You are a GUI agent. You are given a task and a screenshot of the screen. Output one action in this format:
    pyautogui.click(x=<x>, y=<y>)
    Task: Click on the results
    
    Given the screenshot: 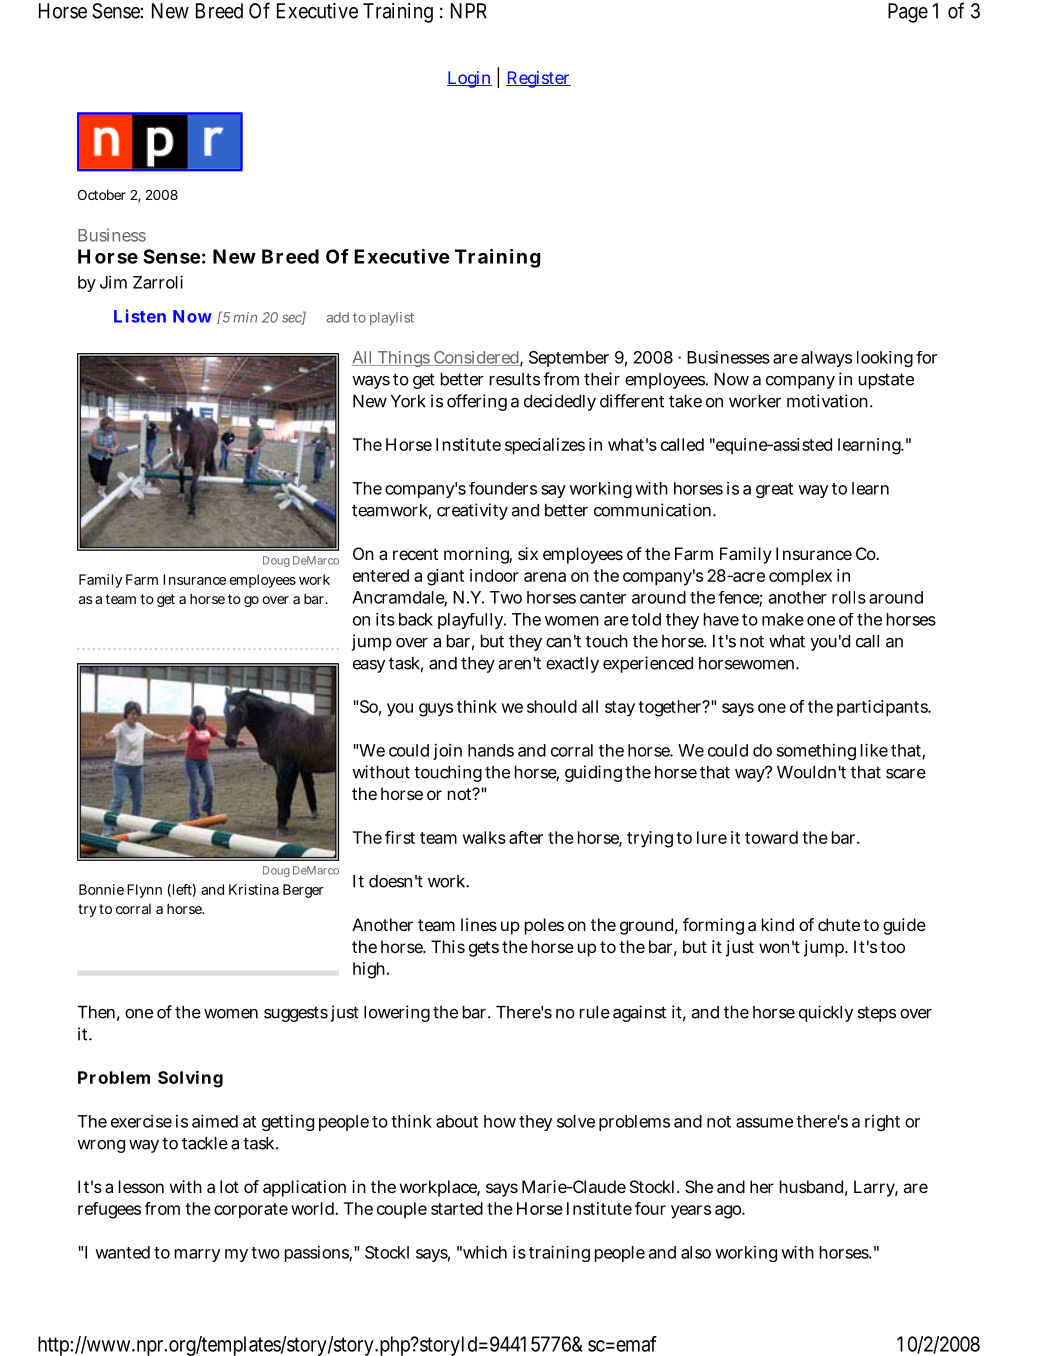 What is the action you would take?
    pyautogui.click(x=515, y=379)
